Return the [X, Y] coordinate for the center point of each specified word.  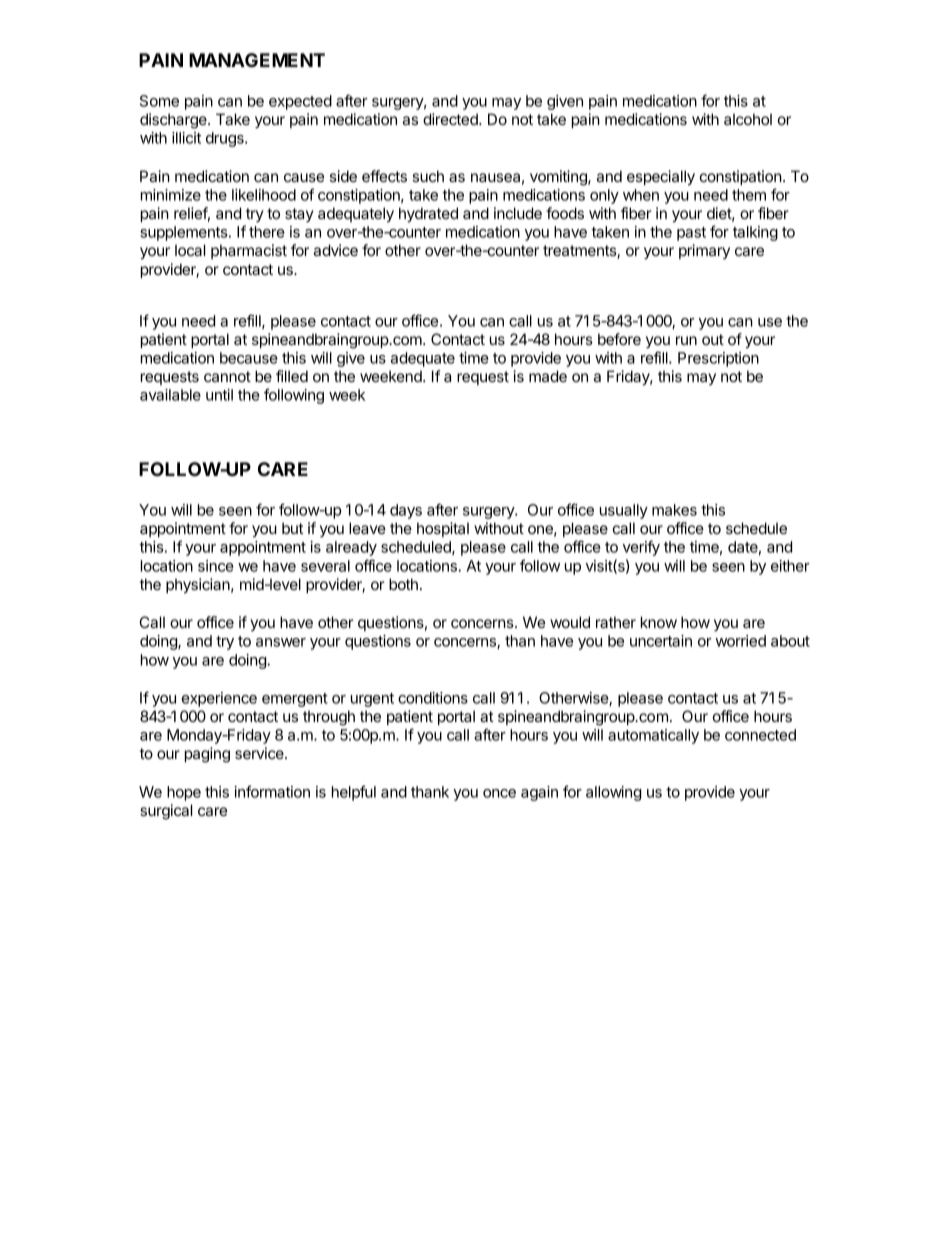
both [403, 584]
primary [704, 251]
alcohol [748, 119]
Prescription [718, 359]
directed [451, 119]
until [219, 395]
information [272, 791]
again [539, 793]
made [548, 376]
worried [741, 641]
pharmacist [249, 251]
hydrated [428, 215]
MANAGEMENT [257, 60]
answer [281, 642]
